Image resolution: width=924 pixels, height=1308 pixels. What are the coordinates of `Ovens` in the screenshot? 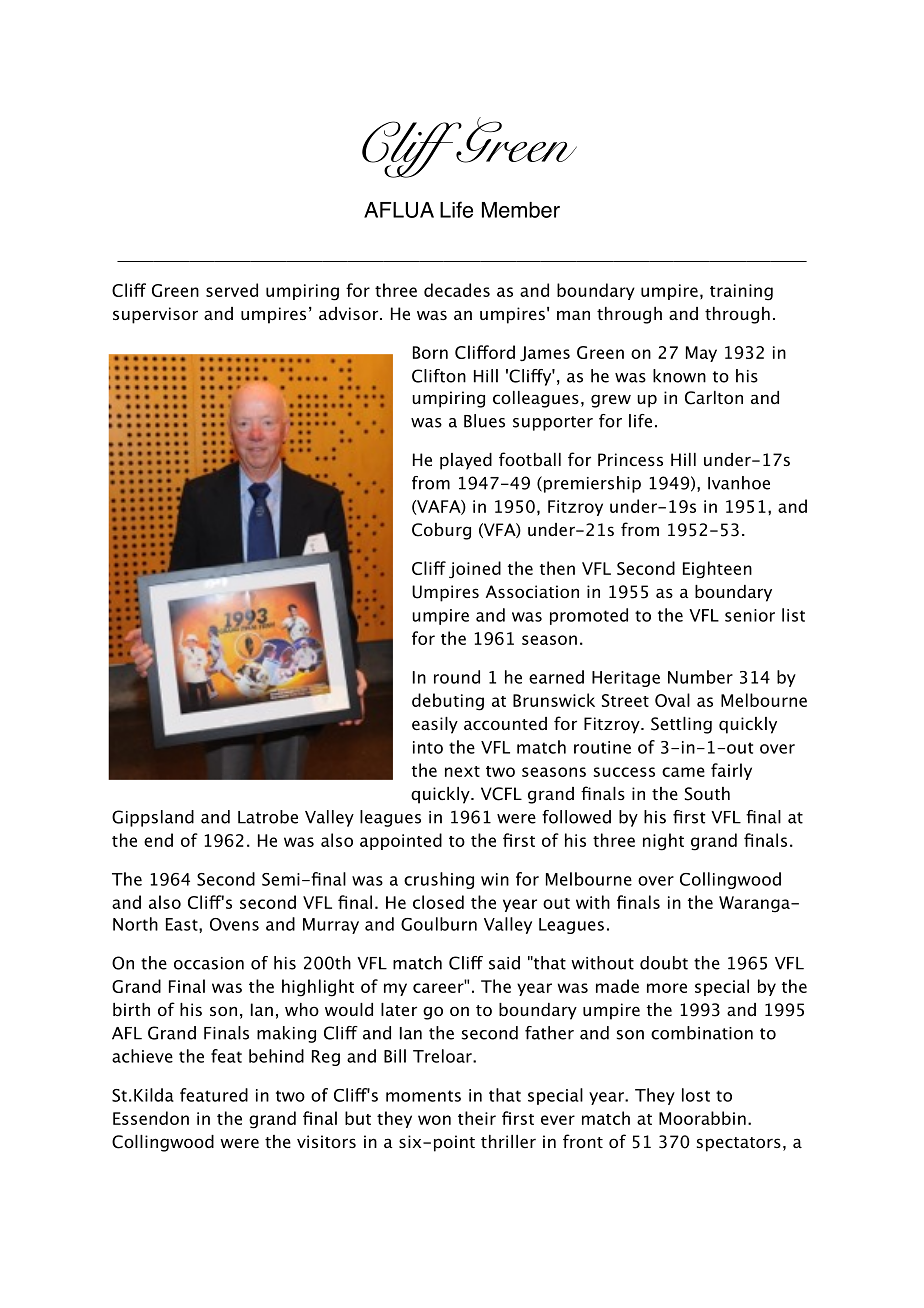 It's located at (234, 924).
